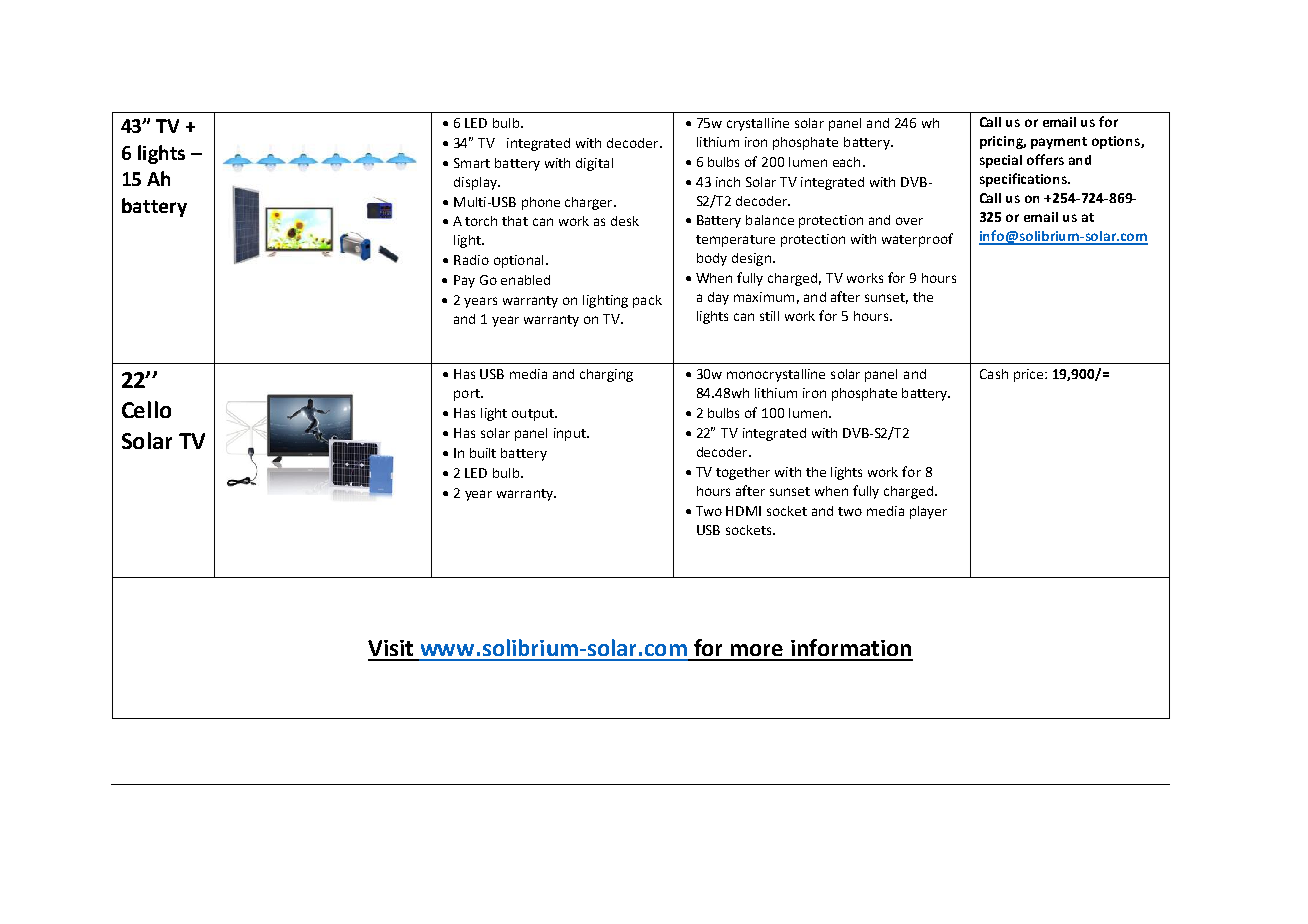 This image has width=1308, height=924. Describe the element at coordinates (928, 512) in the image. I see `player` at that location.
